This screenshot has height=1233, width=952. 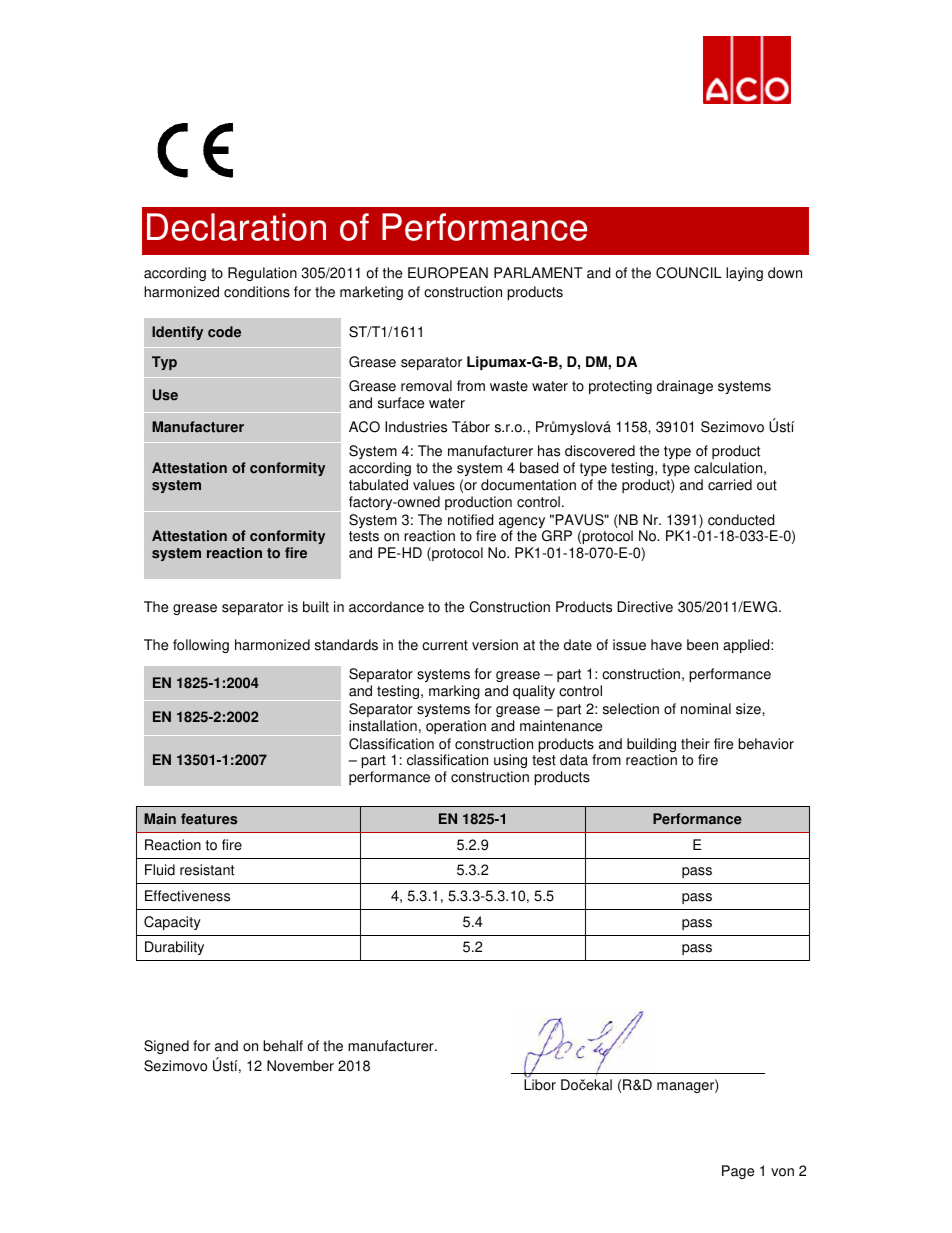 I want to click on conducted, so click(x=741, y=520).
